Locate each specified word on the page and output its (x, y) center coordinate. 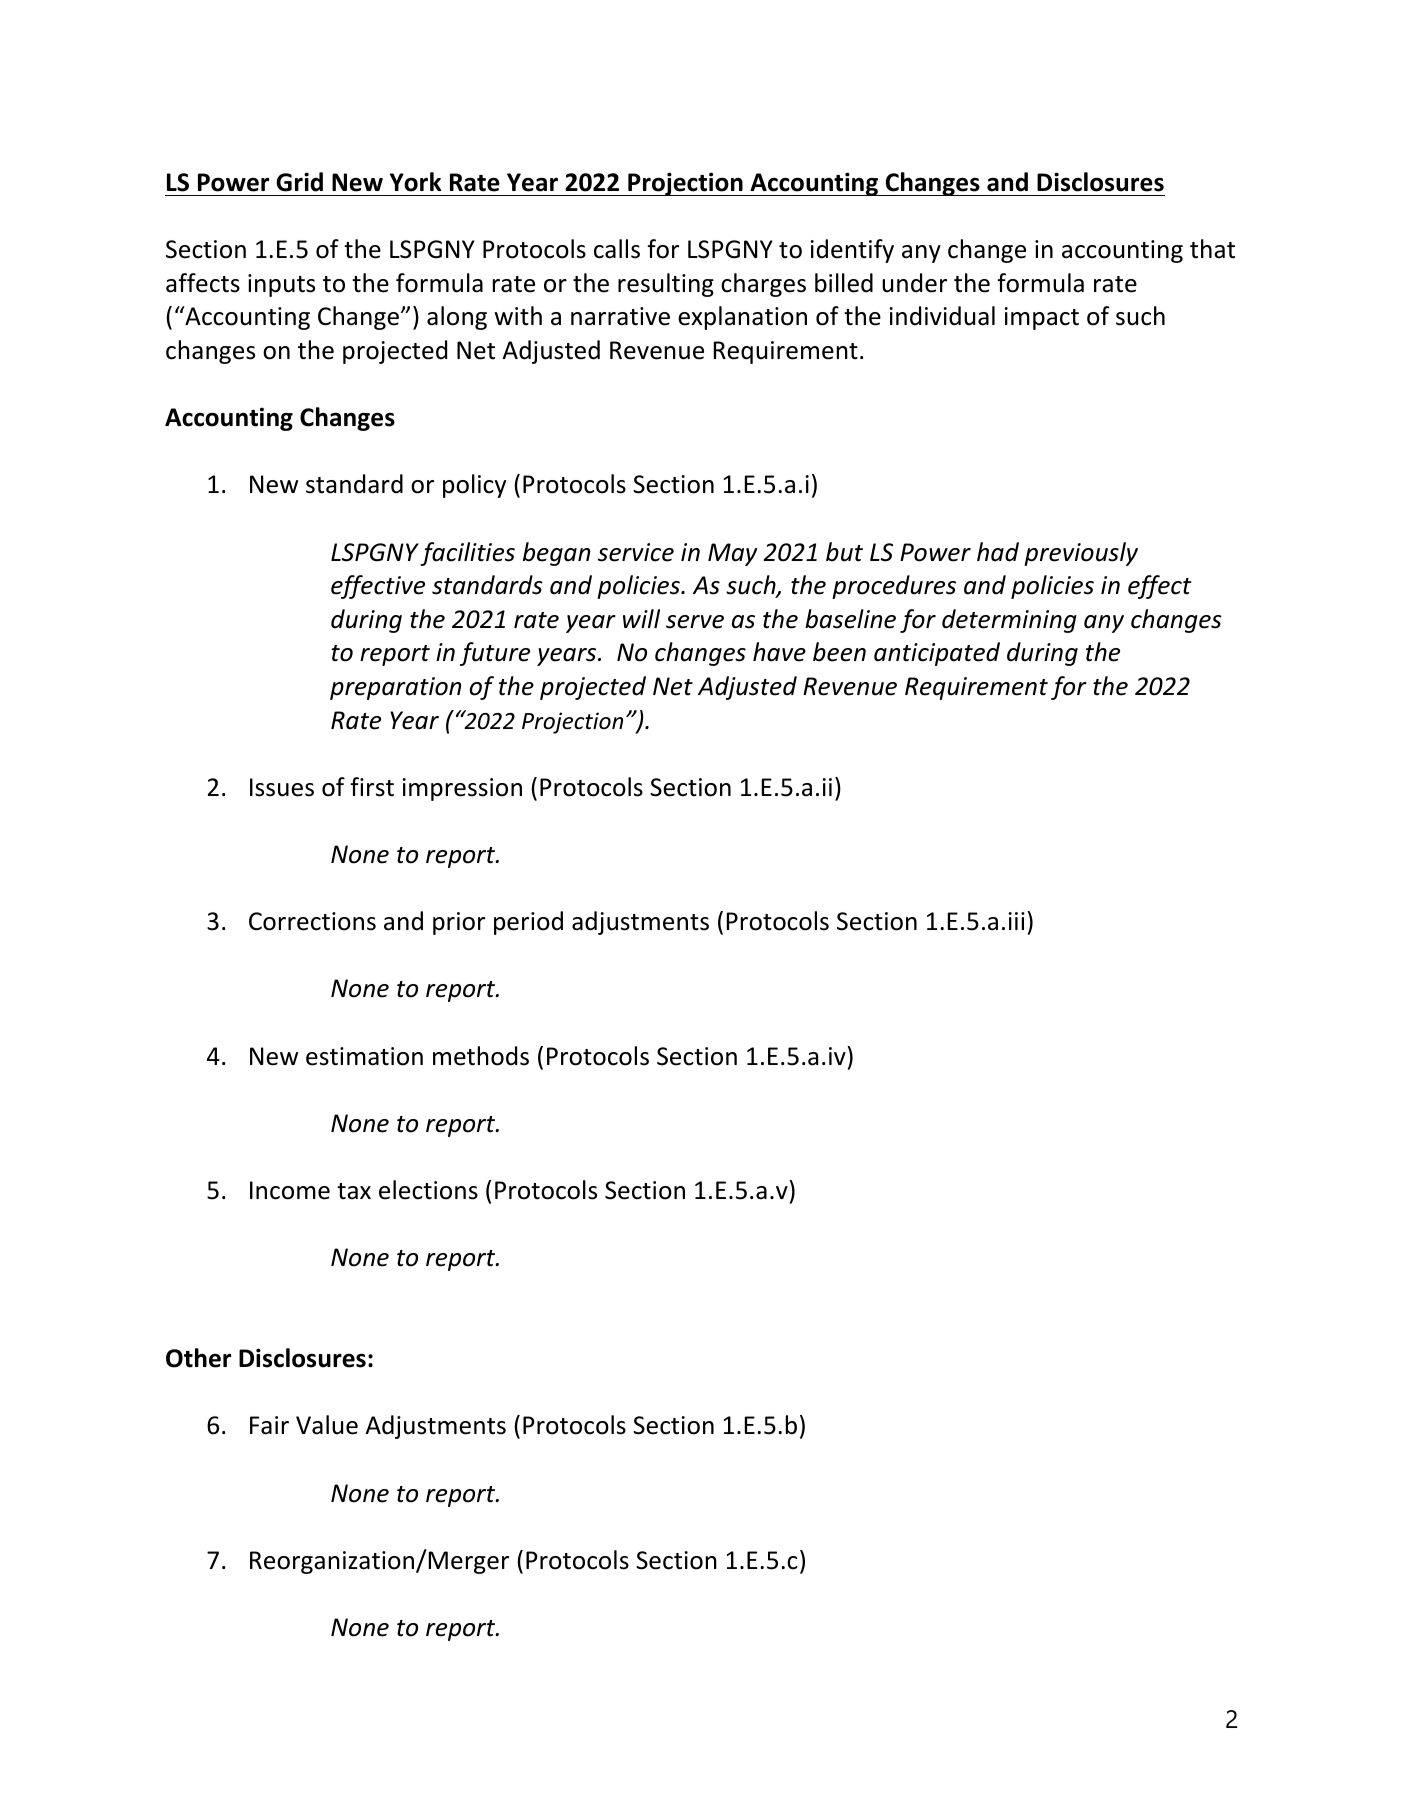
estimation (364, 1056)
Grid (299, 182)
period (528, 923)
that (1212, 249)
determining (1009, 621)
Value (327, 1425)
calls (617, 249)
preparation (395, 688)
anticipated (937, 654)
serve (695, 622)
